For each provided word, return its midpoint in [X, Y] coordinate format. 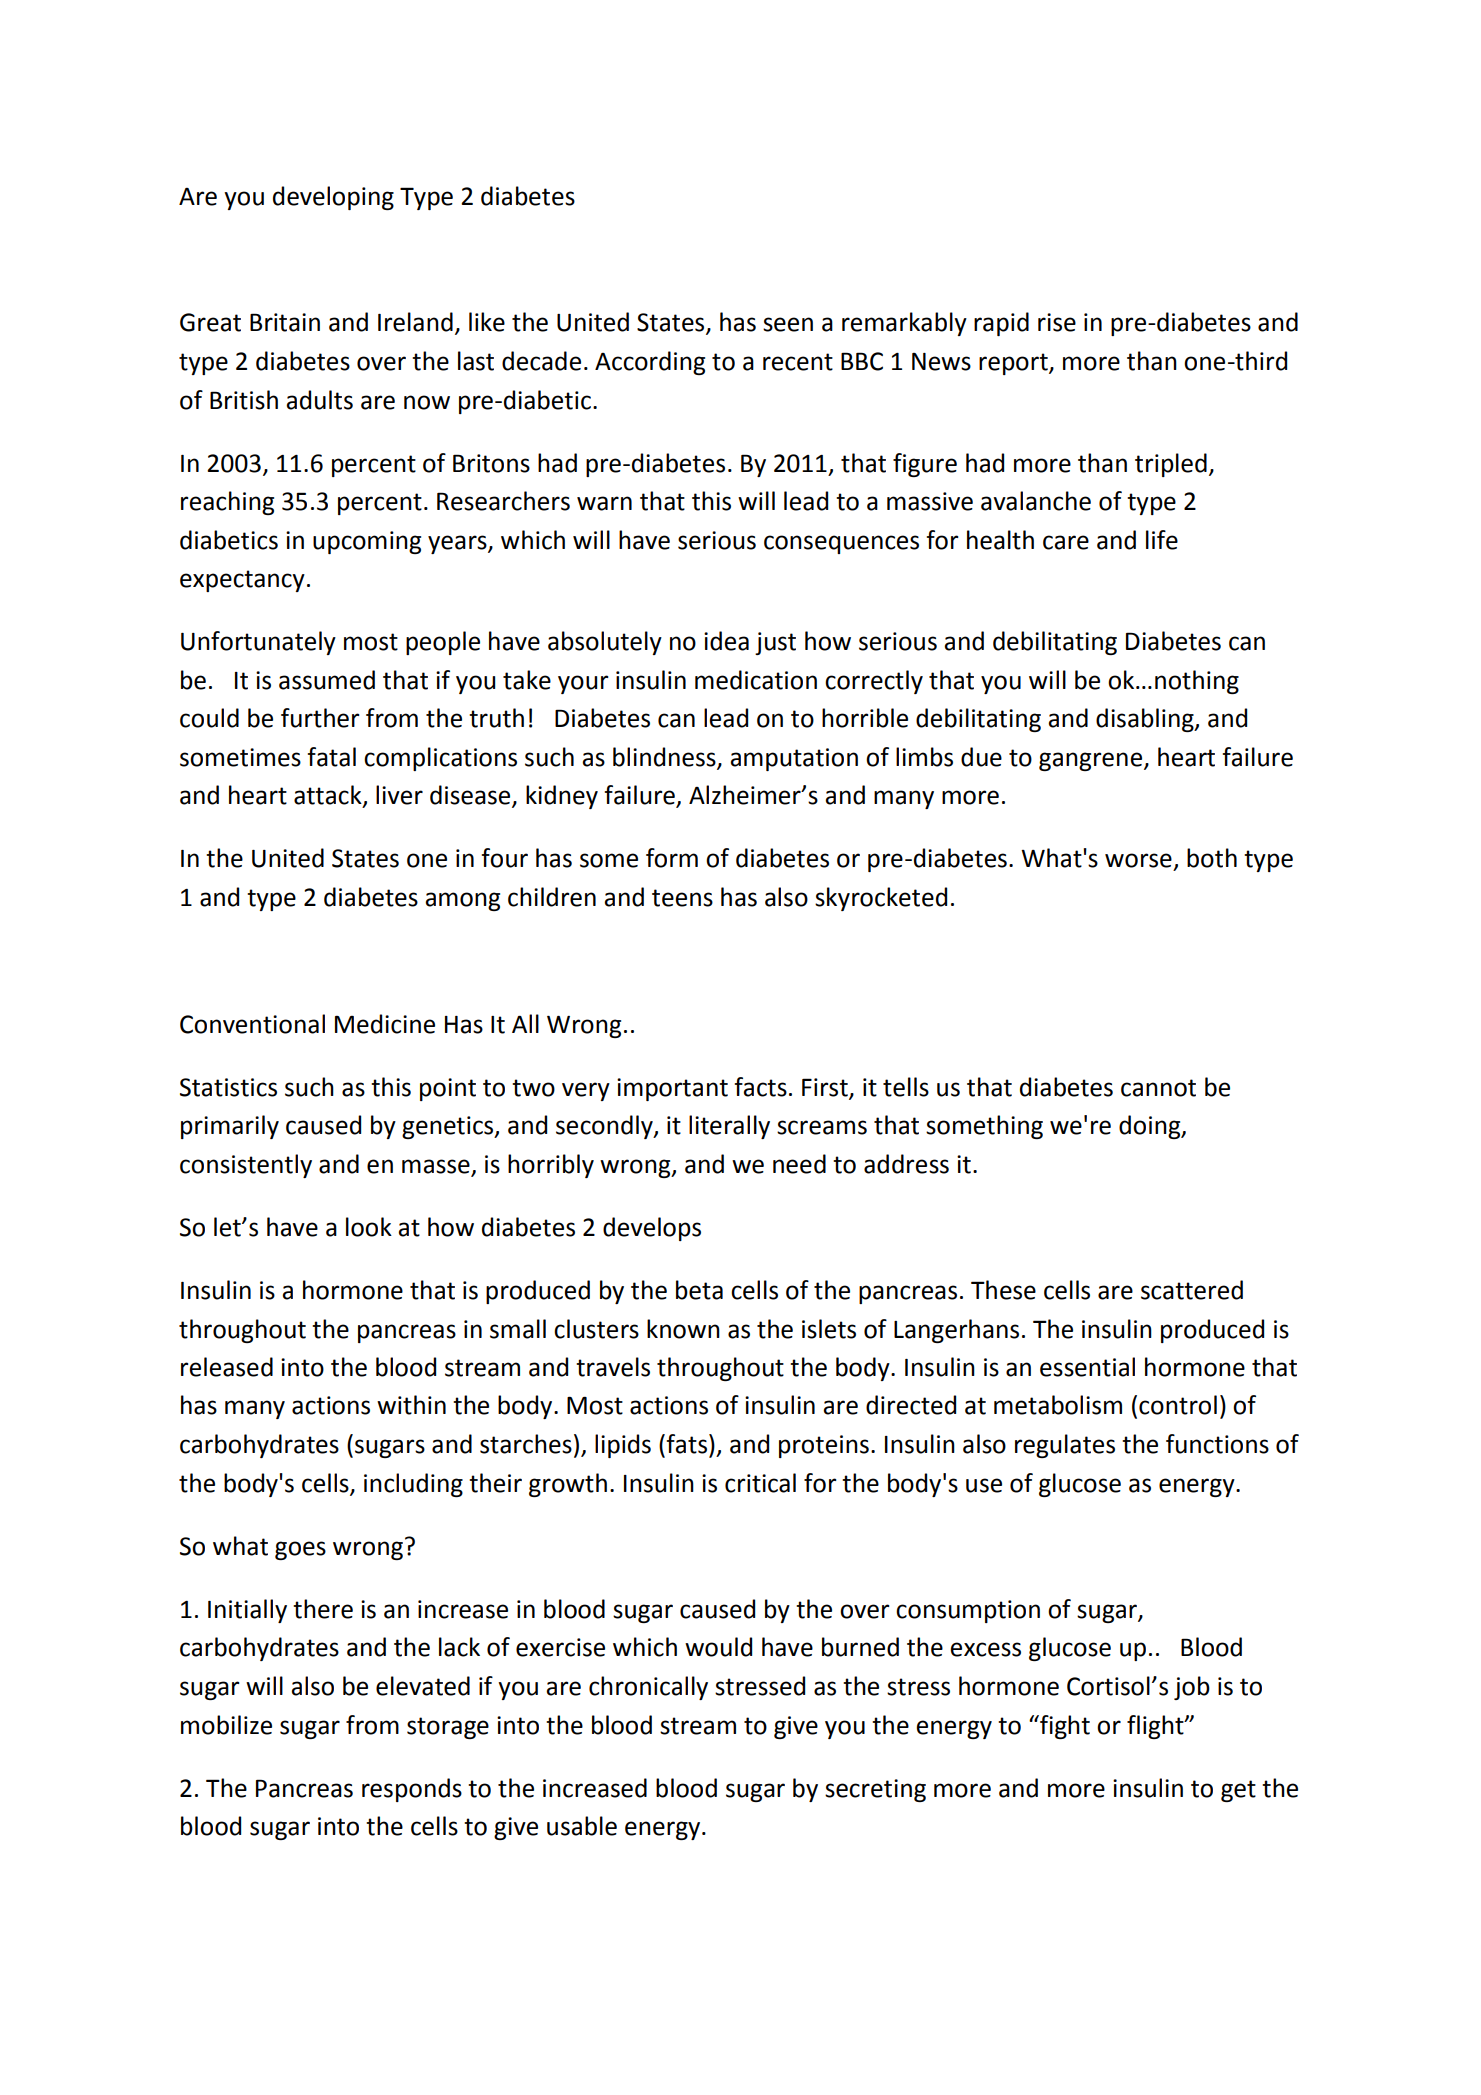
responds [412, 1790]
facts [761, 1087]
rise [1057, 322]
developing [333, 198]
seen [788, 324]
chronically [648, 1688]
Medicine [385, 1024]
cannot [1158, 1088]
